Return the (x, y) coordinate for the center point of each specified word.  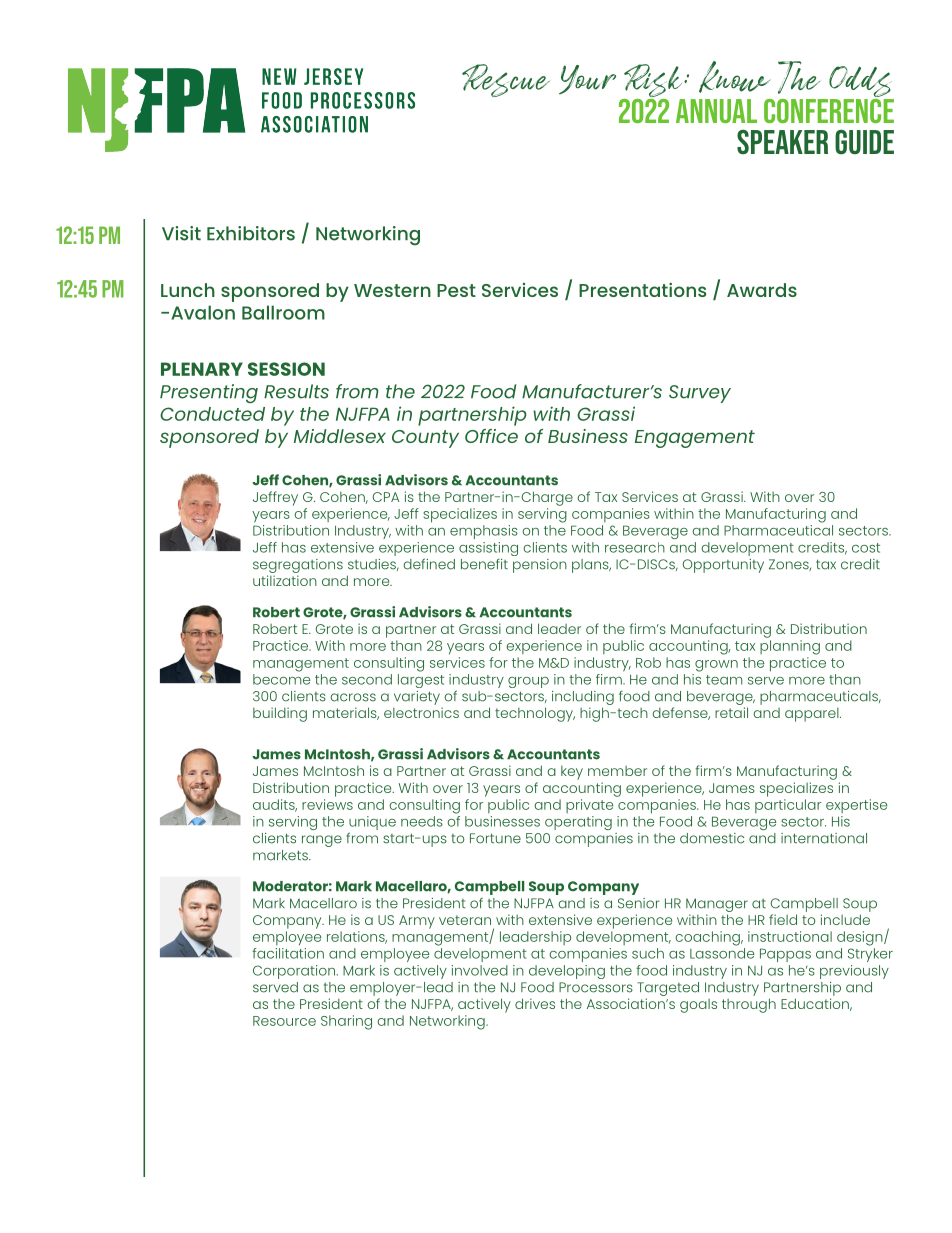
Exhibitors (251, 233)
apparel (813, 715)
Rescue (506, 80)
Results (296, 391)
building (280, 714)
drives (535, 1003)
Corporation (294, 972)
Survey (700, 394)
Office (491, 436)
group (528, 682)
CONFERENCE (829, 109)
